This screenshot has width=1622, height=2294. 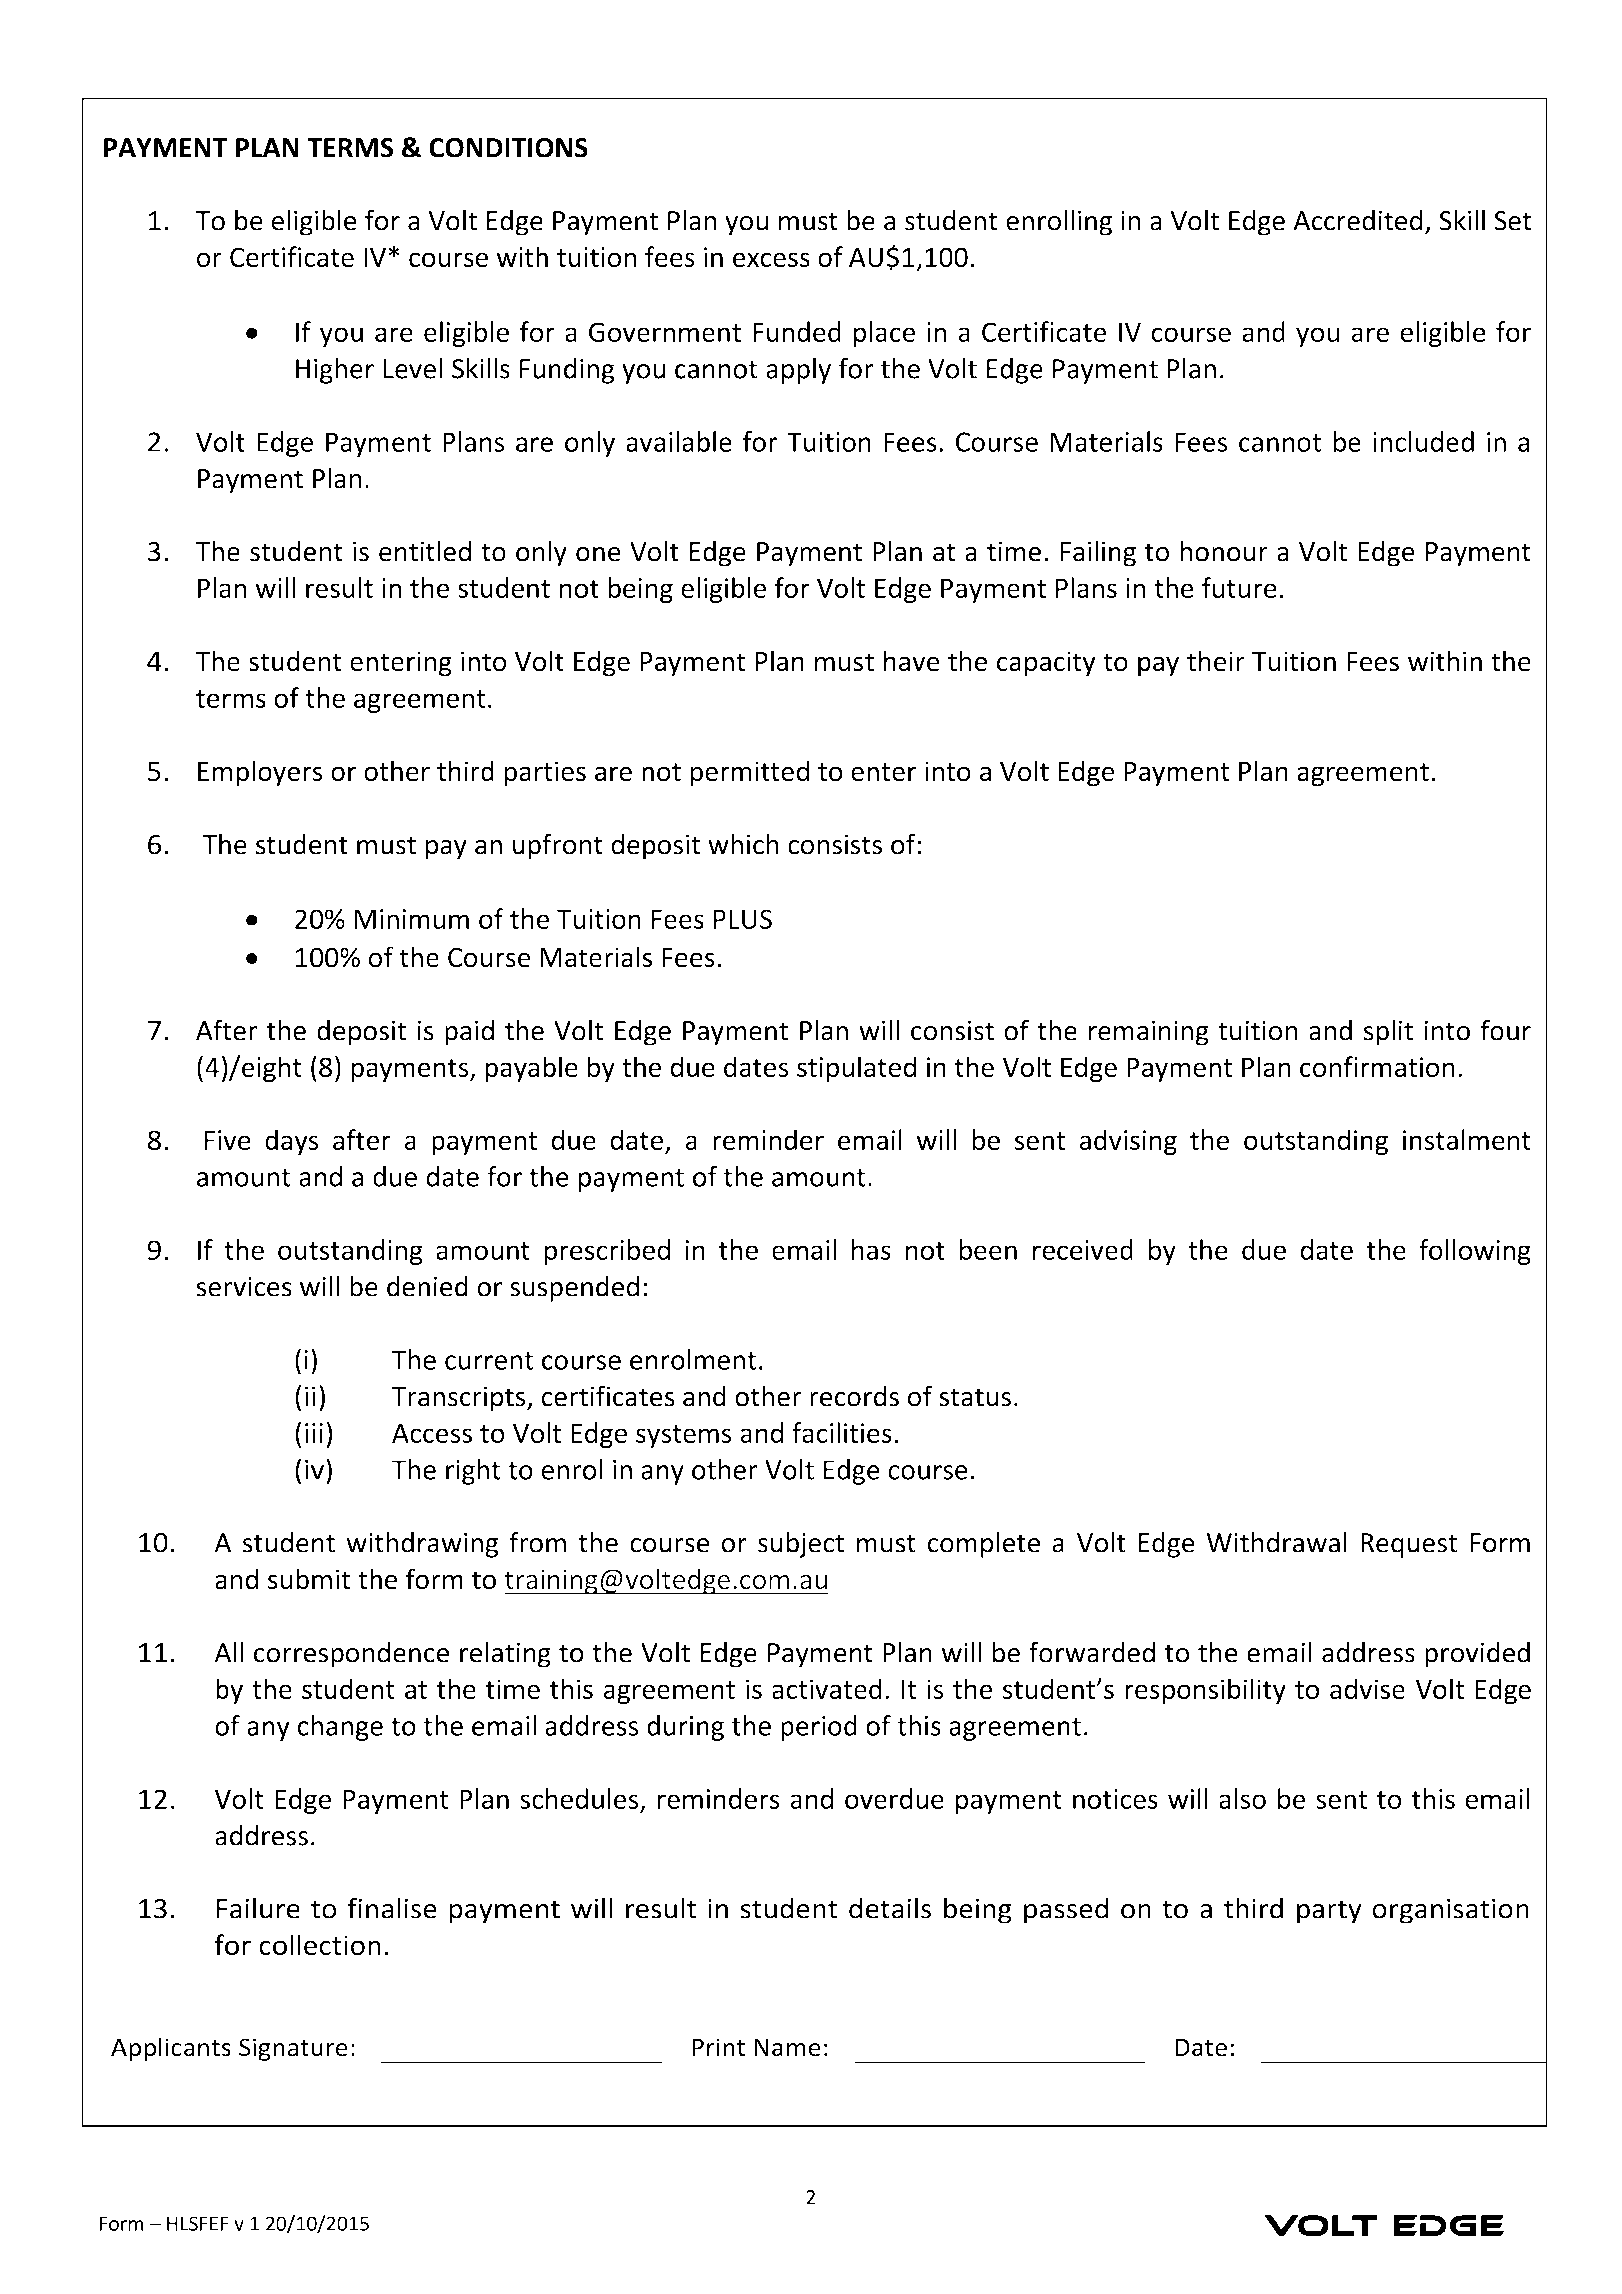 What do you see at coordinates (771, 260) in the screenshot?
I see `excess` at bounding box center [771, 260].
